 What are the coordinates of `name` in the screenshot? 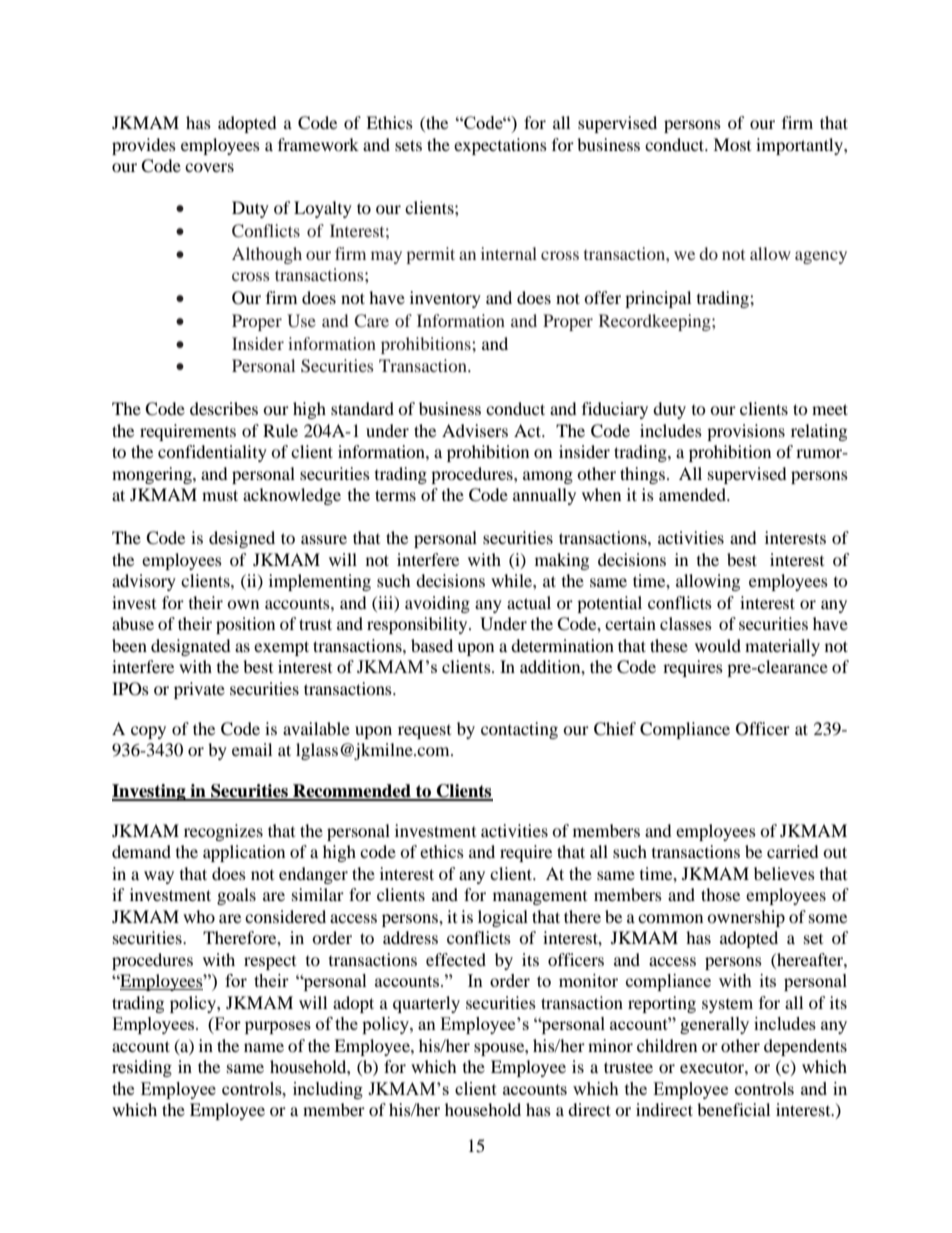 It's located at (264, 1047).
